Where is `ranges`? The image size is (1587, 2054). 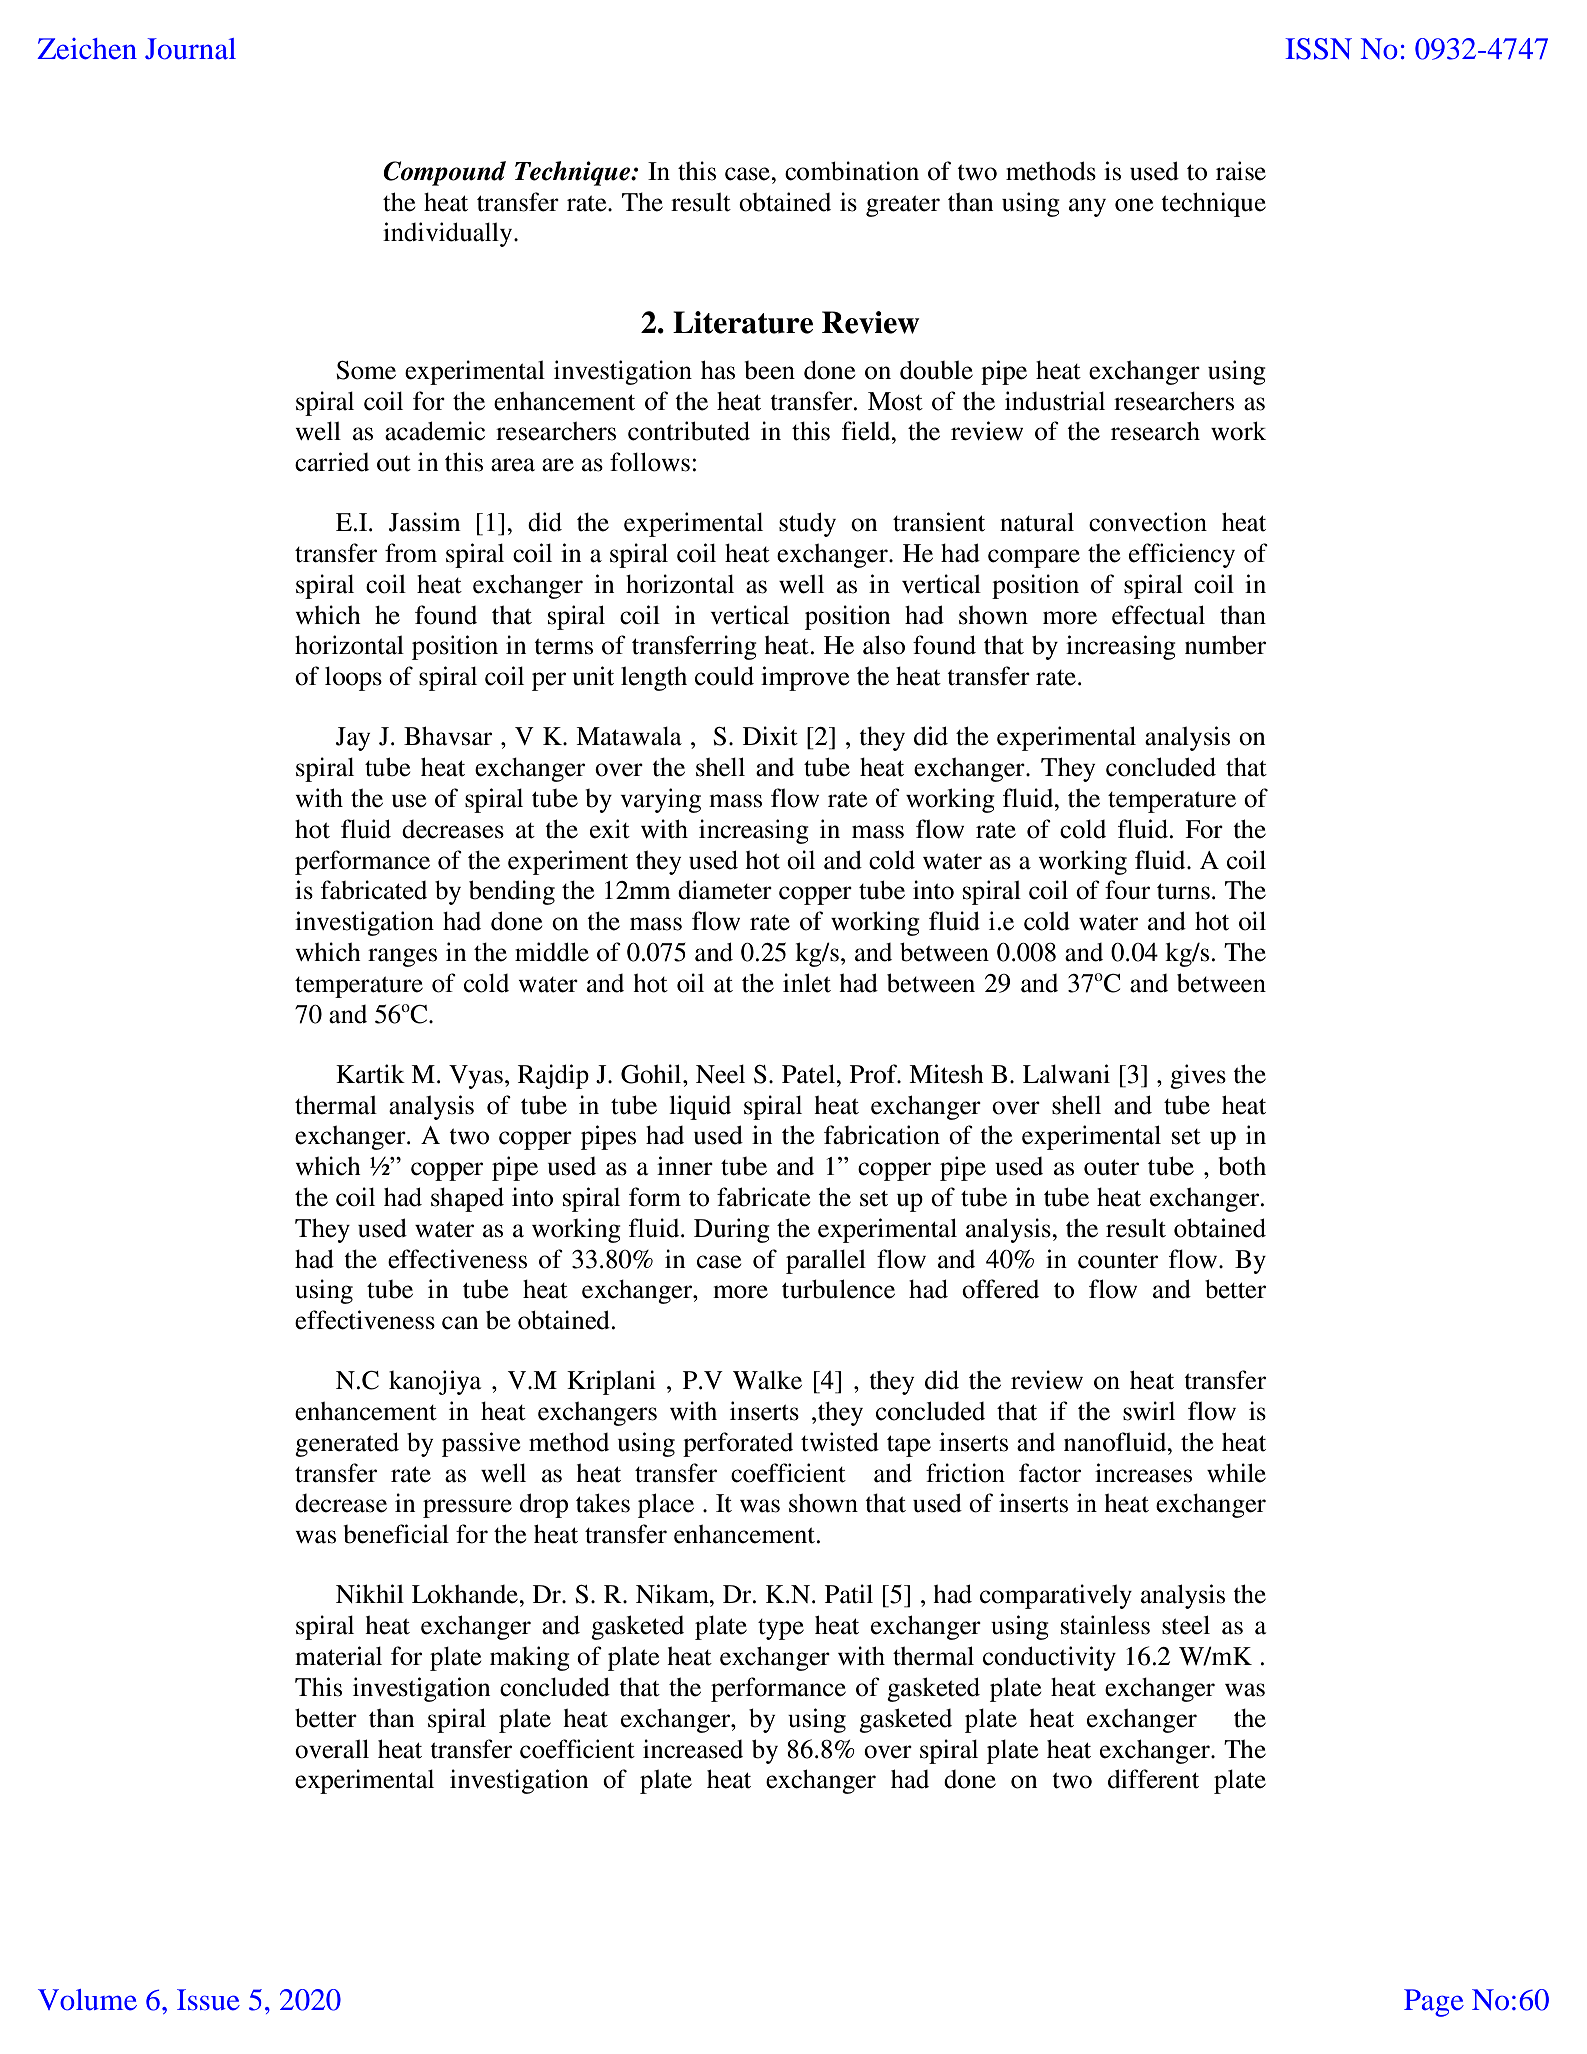 ranges is located at coordinates (402, 957).
